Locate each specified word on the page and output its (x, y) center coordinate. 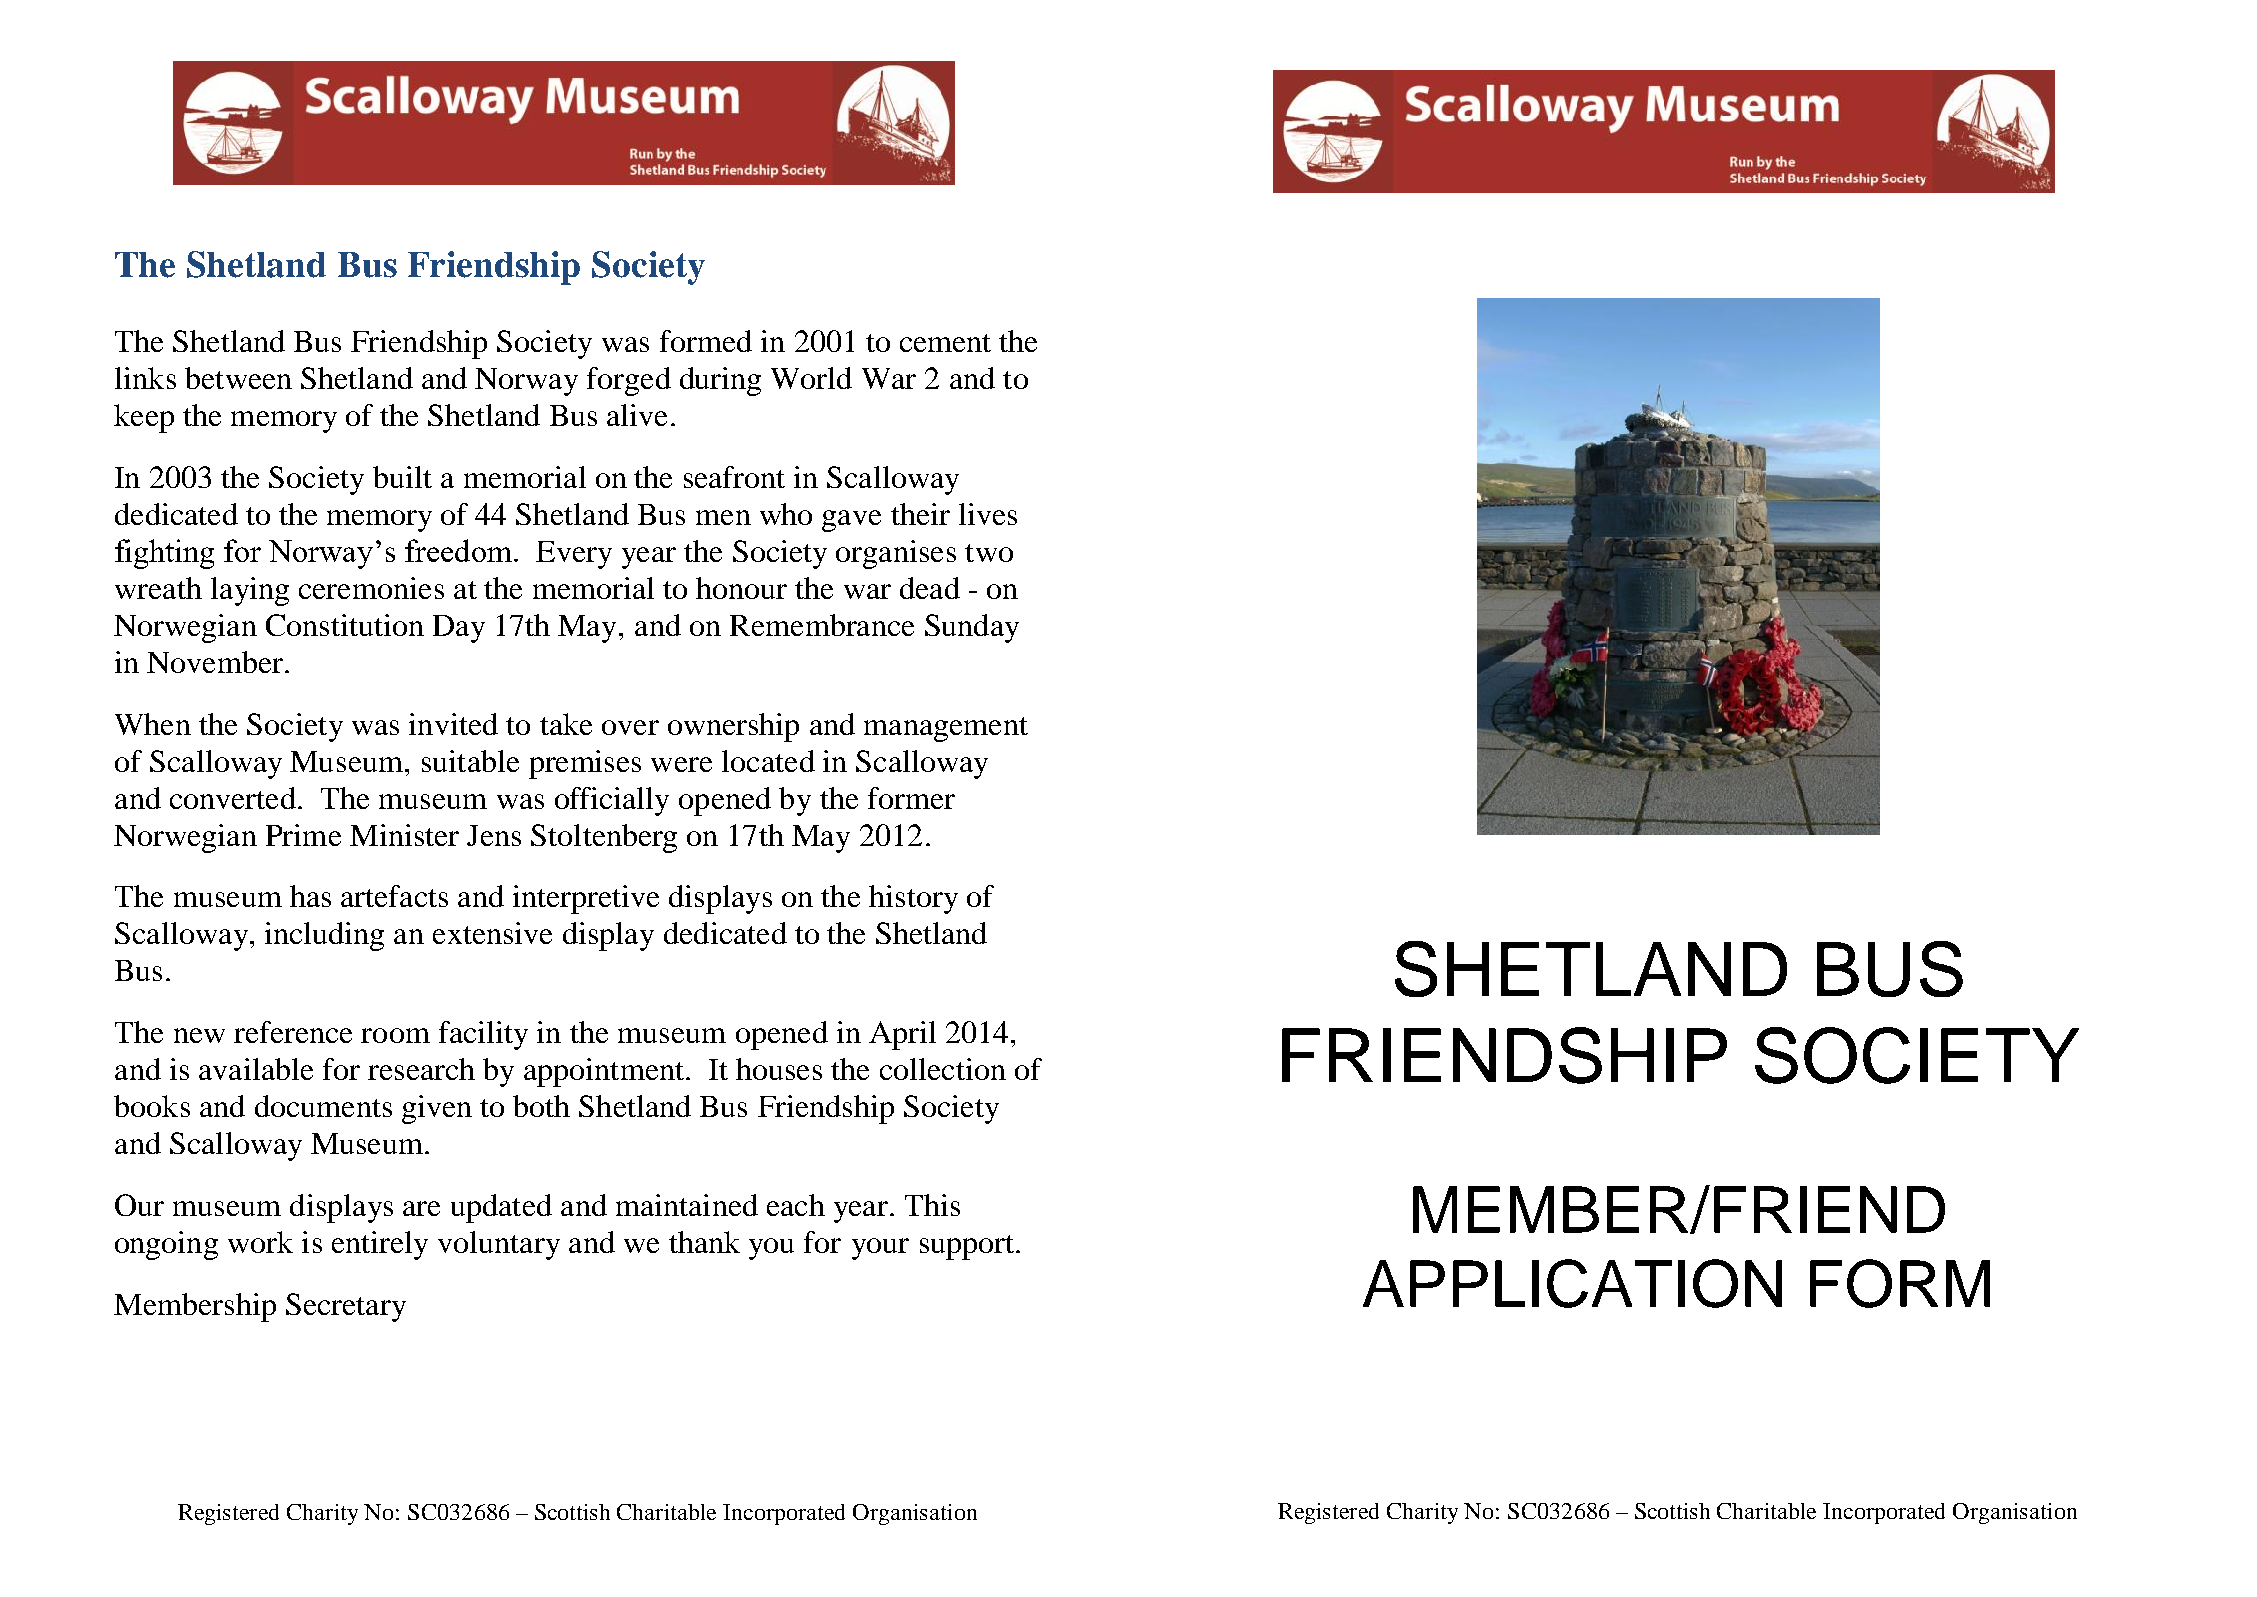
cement (945, 343)
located (768, 761)
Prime (303, 835)
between (238, 378)
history (913, 899)
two (989, 553)
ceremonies (371, 588)
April (902, 1035)
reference (293, 1032)
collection (943, 1069)
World (811, 378)
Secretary (346, 1307)
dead (930, 588)
